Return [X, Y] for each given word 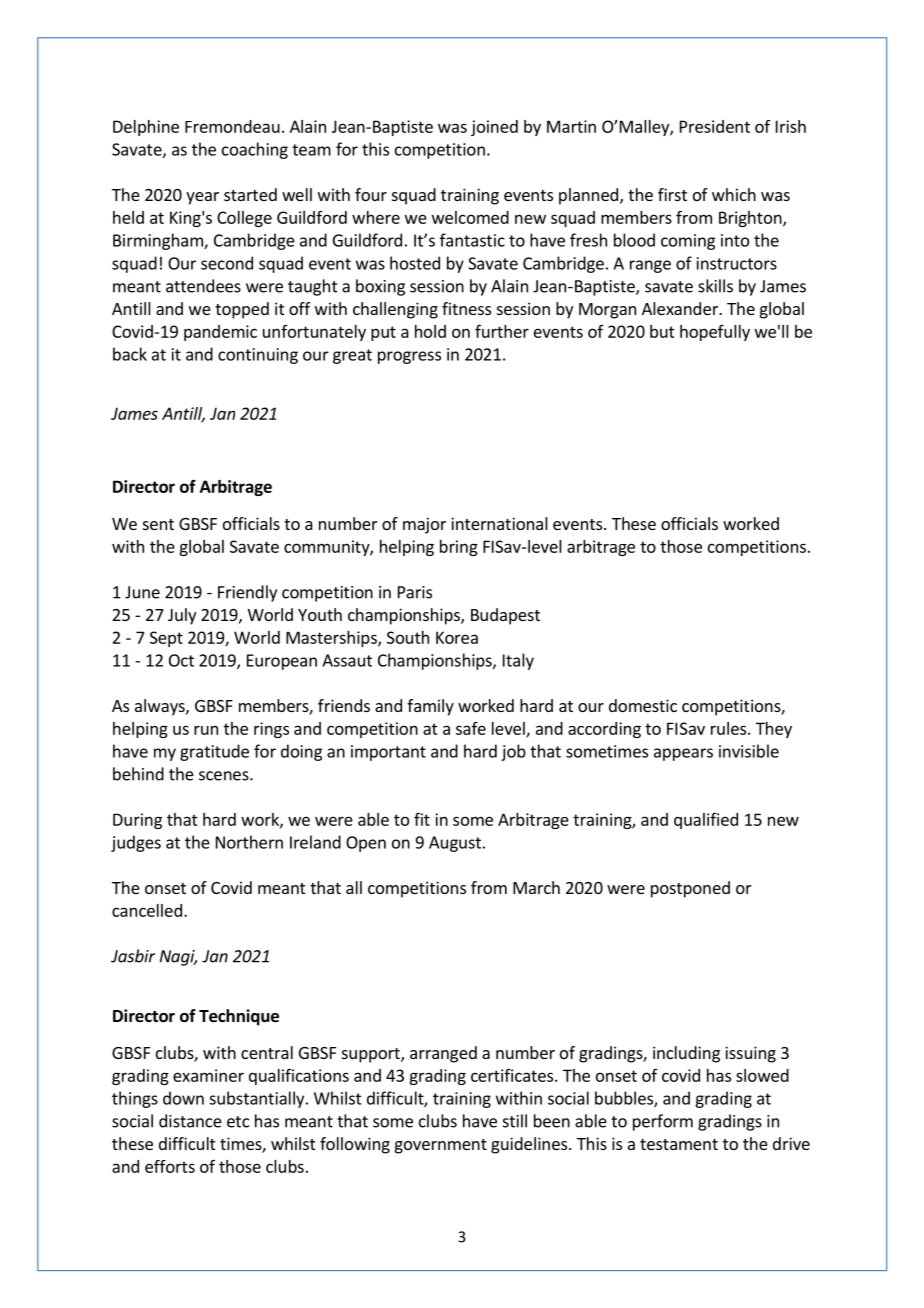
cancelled [147, 910]
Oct [181, 660]
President [715, 126]
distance [190, 1121]
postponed [690, 889]
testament [679, 1144]
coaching [255, 150]
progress [409, 357]
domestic [643, 705]
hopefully [715, 333]
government [441, 1146]
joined [494, 128]
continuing [258, 356]
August [455, 844]
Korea [457, 637]
